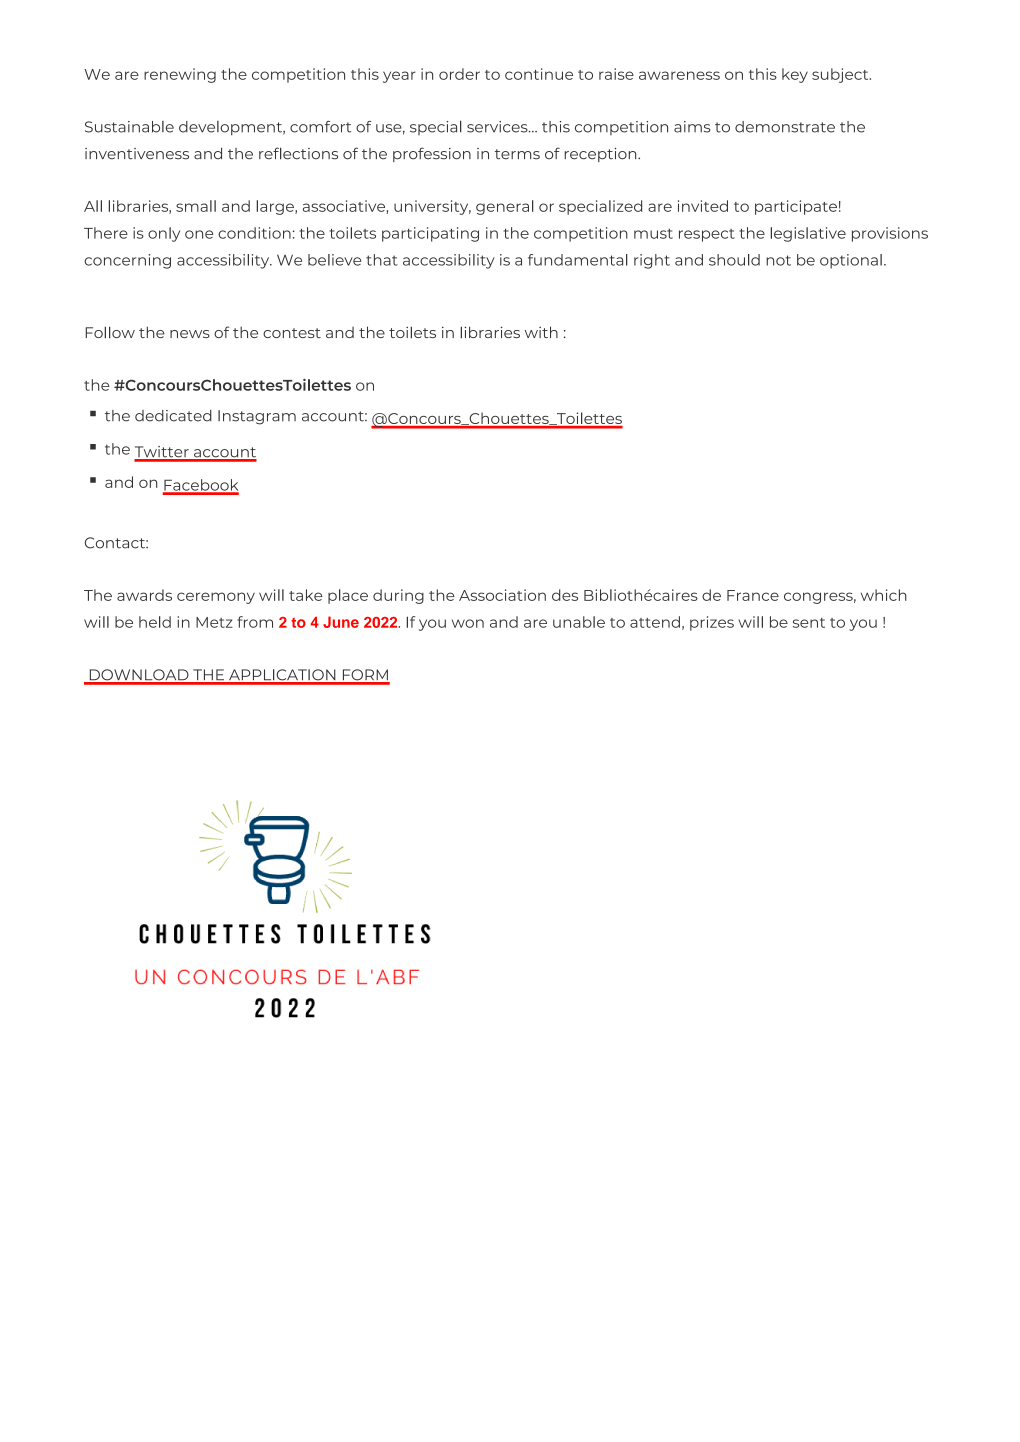 The height and width of the image is (1442, 1020). I want to click on Instagram, so click(257, 417).
